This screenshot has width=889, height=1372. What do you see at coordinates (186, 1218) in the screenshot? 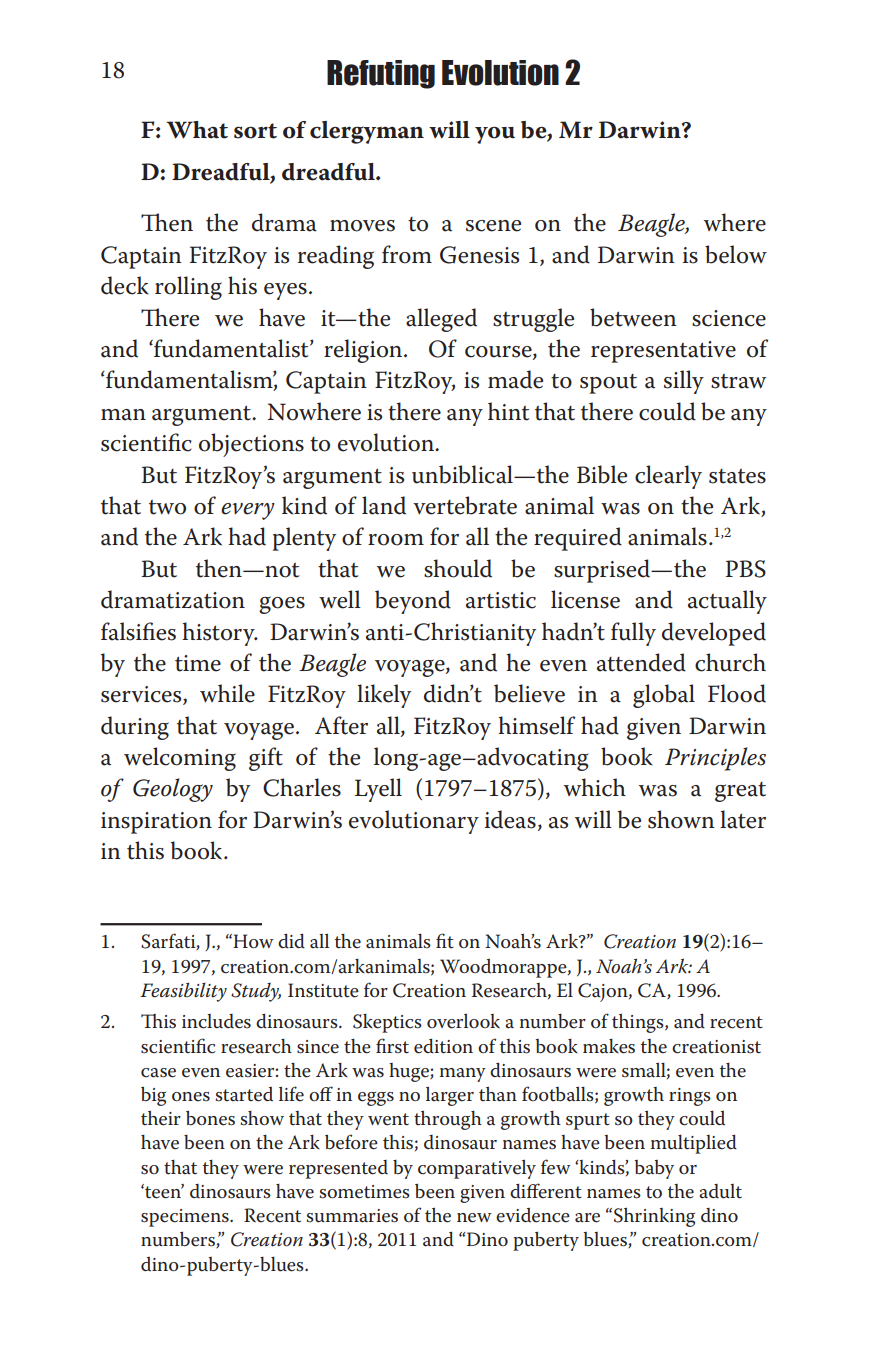
I see `specimens` at bounding box center [186, 1218].
